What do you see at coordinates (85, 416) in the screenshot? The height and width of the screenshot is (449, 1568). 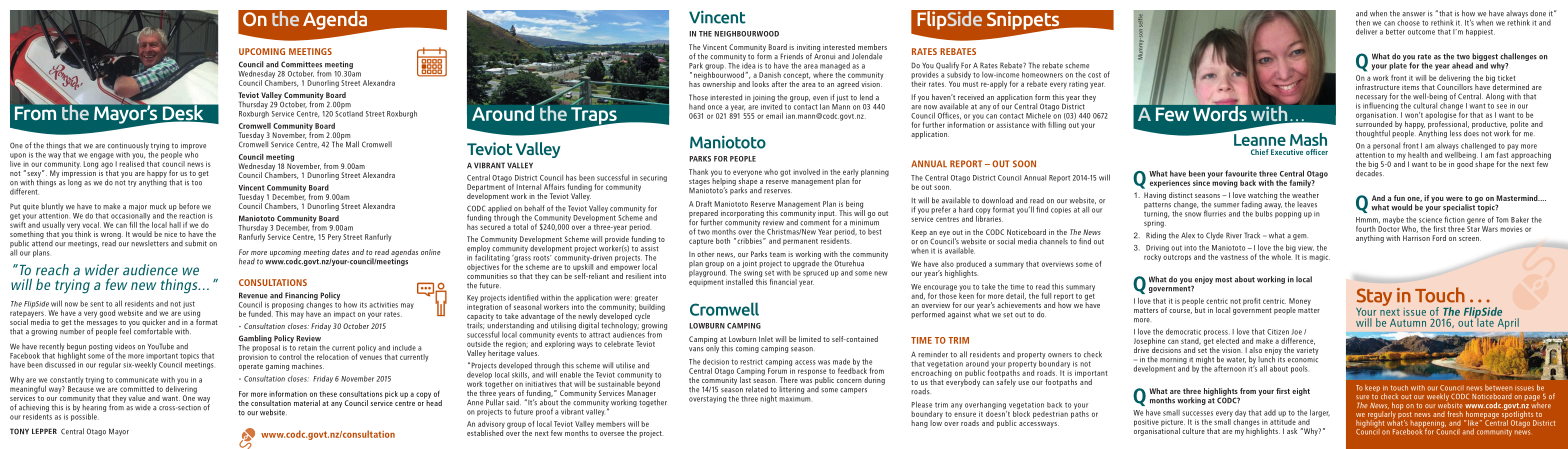 I see `possible` at bounding box center [85, 416].
